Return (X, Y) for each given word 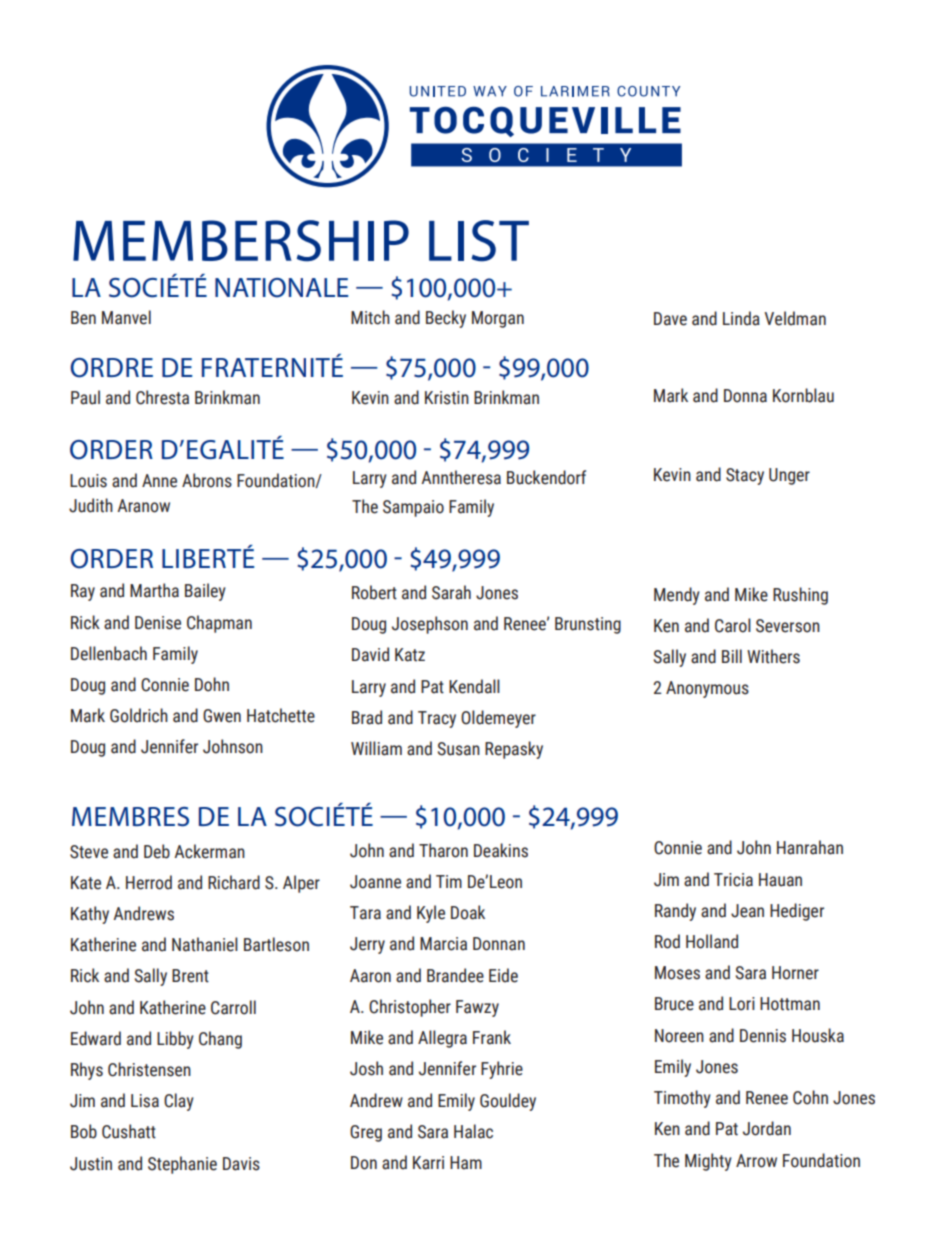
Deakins (501, 850)
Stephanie (182, 1165)
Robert (374, 592)
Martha (154, 590)
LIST (479, 241)
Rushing (800, 596)
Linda (741, 318)
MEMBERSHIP (241, 241)
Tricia (733, 880)
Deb (157, 851)
